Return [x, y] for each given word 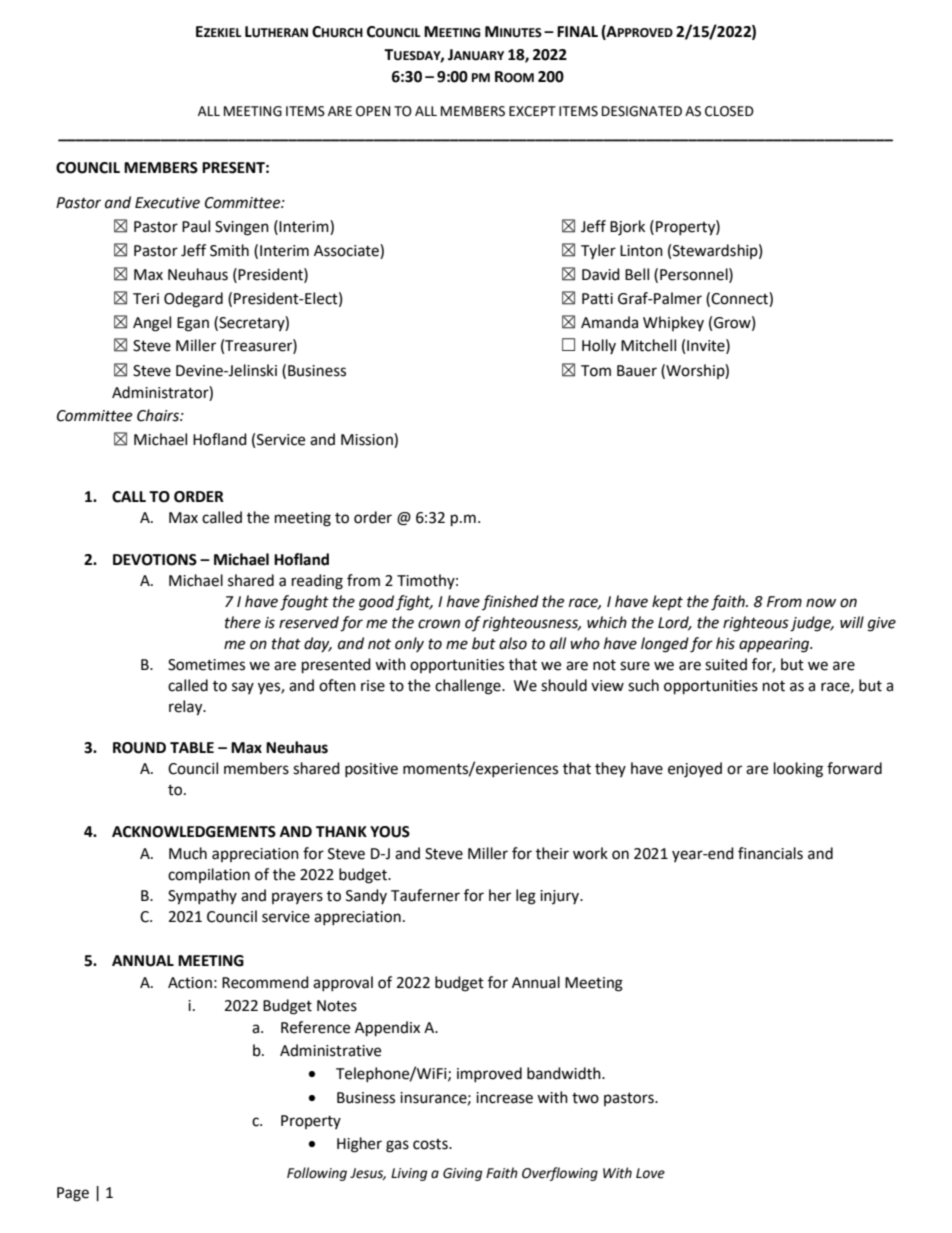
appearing [775, 645]
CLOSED [729, 111]
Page [73, 1194]
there [243, 622]
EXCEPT [532, 111]
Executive [167, 203]
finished [510, 602]
